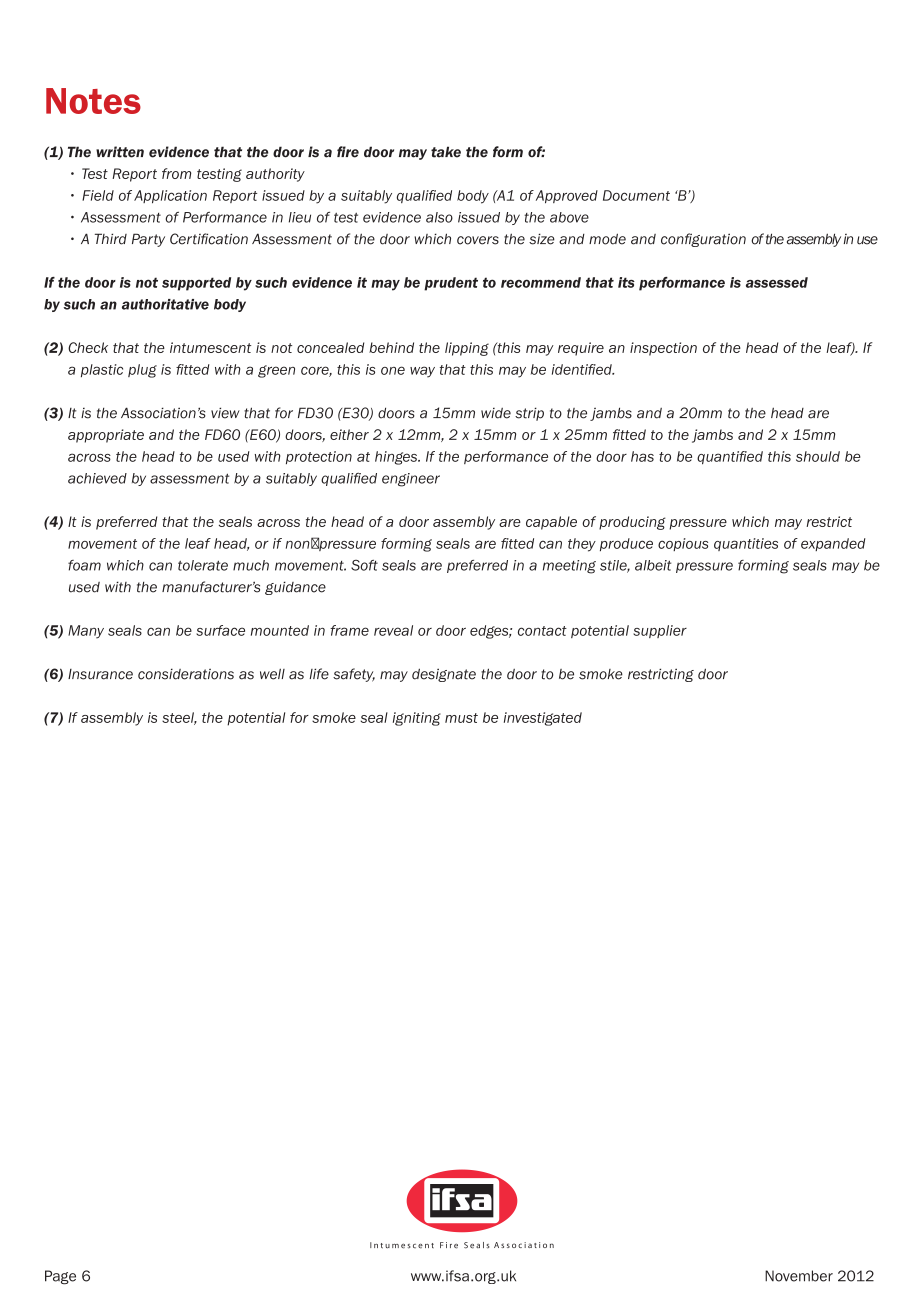 This document has width=924, height=1308. I want to click on supplier, so click(660, 631).
